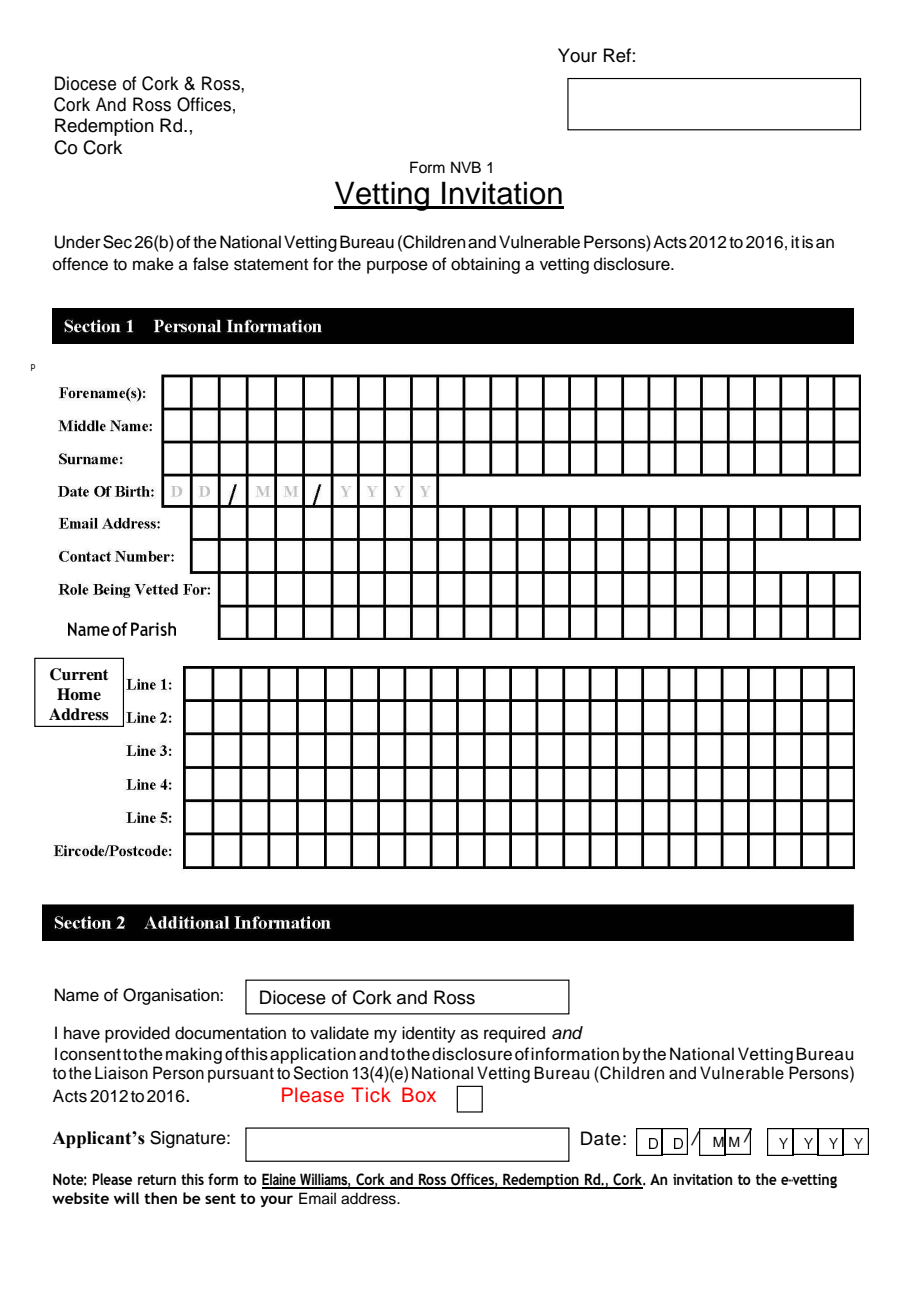  What do you see at coordinates (79, 694) in the screenshot?
I see `Home` at bounding box center [79, 694].
